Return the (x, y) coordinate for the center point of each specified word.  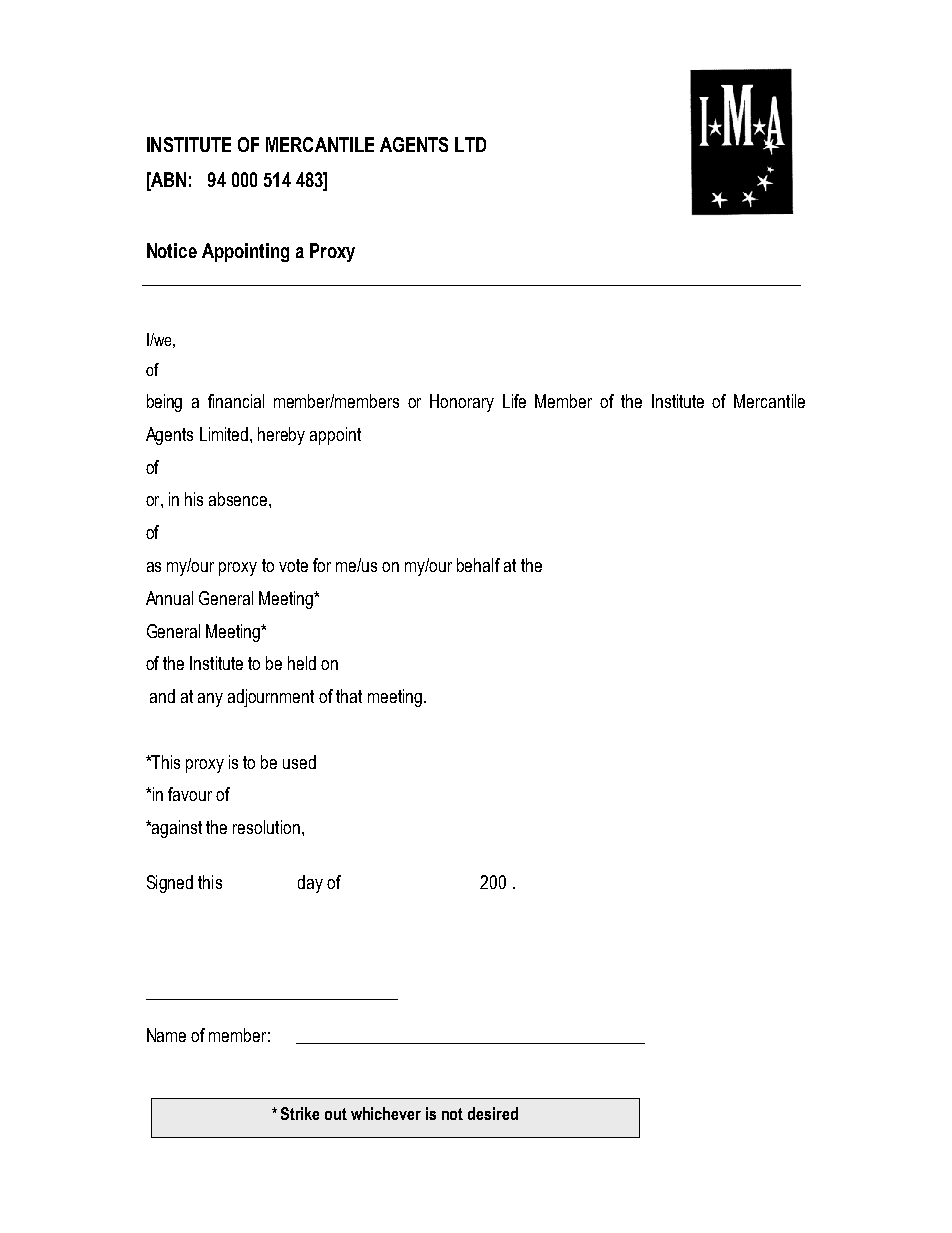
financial (236, 401)
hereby (281, 436)
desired (493, 1113)
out (336, 1114)
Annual (169, 598)
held (302, 663)
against (176, 829)
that (349, 696)
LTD (470, 144)
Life (514, 401)
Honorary (462, 403)
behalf (478, 565)
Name (166, 1035)
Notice (172, 250)
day (310, 884)
